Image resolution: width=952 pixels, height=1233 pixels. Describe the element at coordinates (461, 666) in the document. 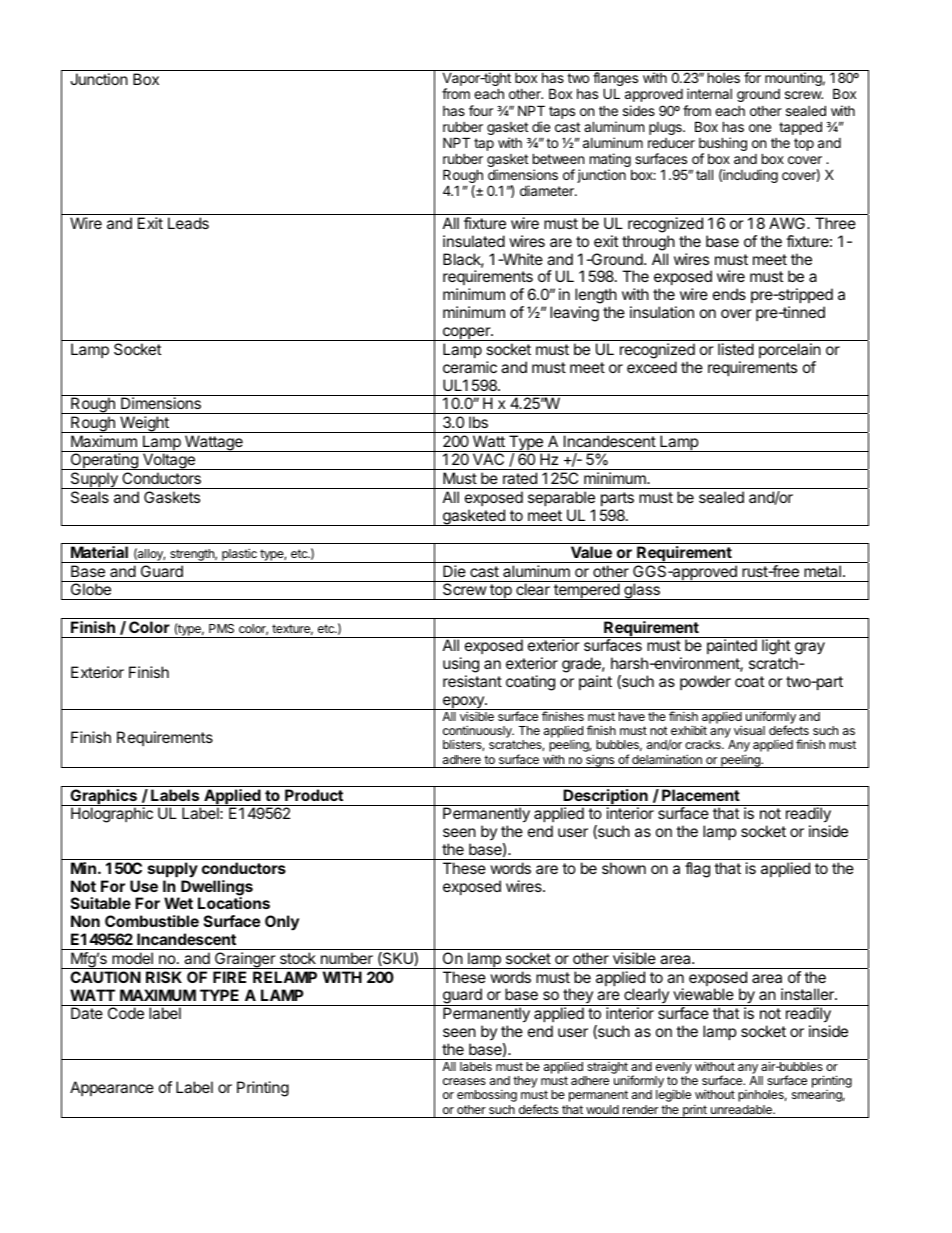

I see `using` at that location.
